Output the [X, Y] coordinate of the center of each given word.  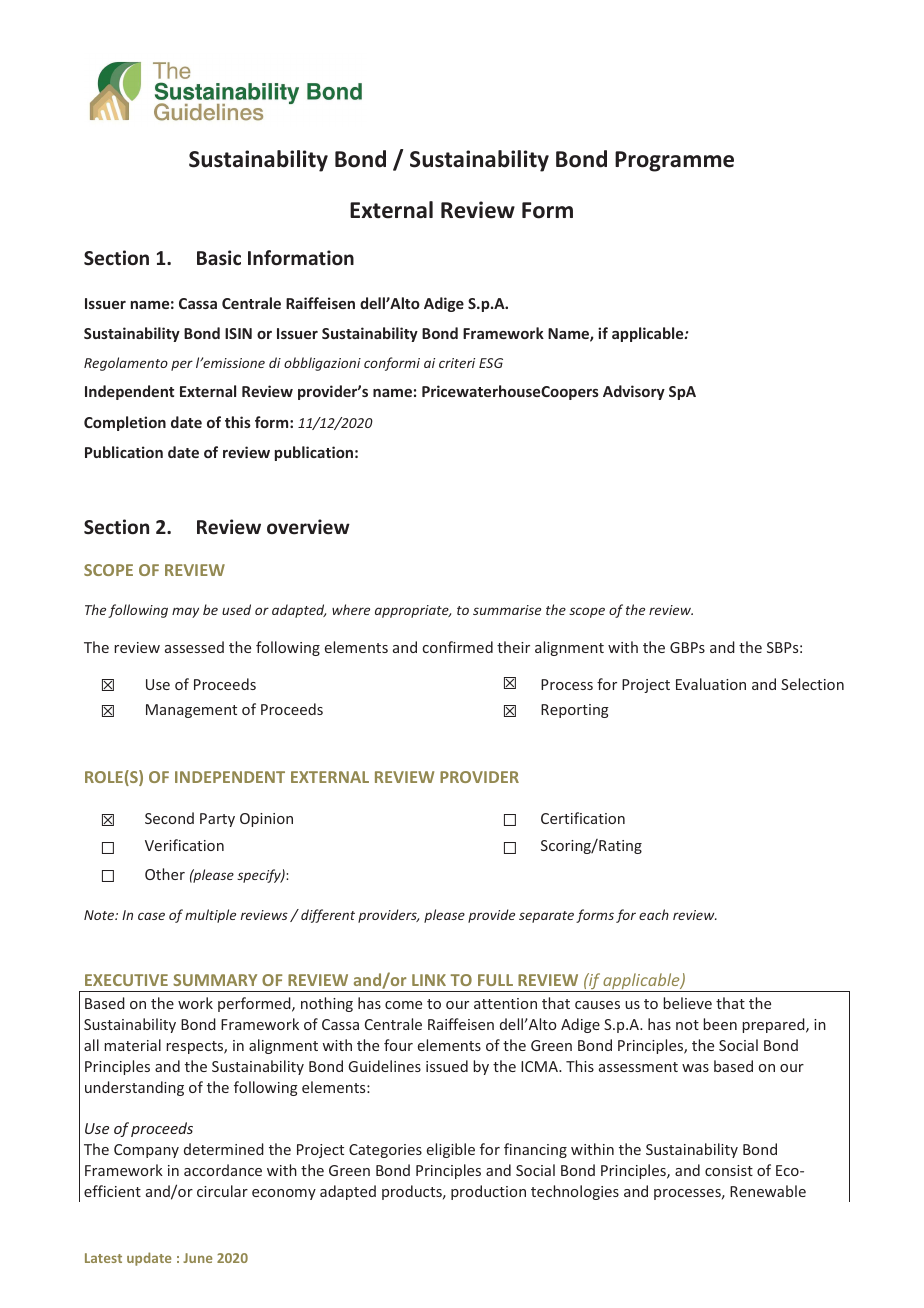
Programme [674, 161]
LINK [429, 980]
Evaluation [711, 684]
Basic [219, 258]
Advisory [634, 392]
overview [308, 527]
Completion [125, 423]
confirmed [458, 647]
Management [191, 711]
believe [687, 1003]
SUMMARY [215, 980]
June [198, 1258]
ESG [491, 363]
